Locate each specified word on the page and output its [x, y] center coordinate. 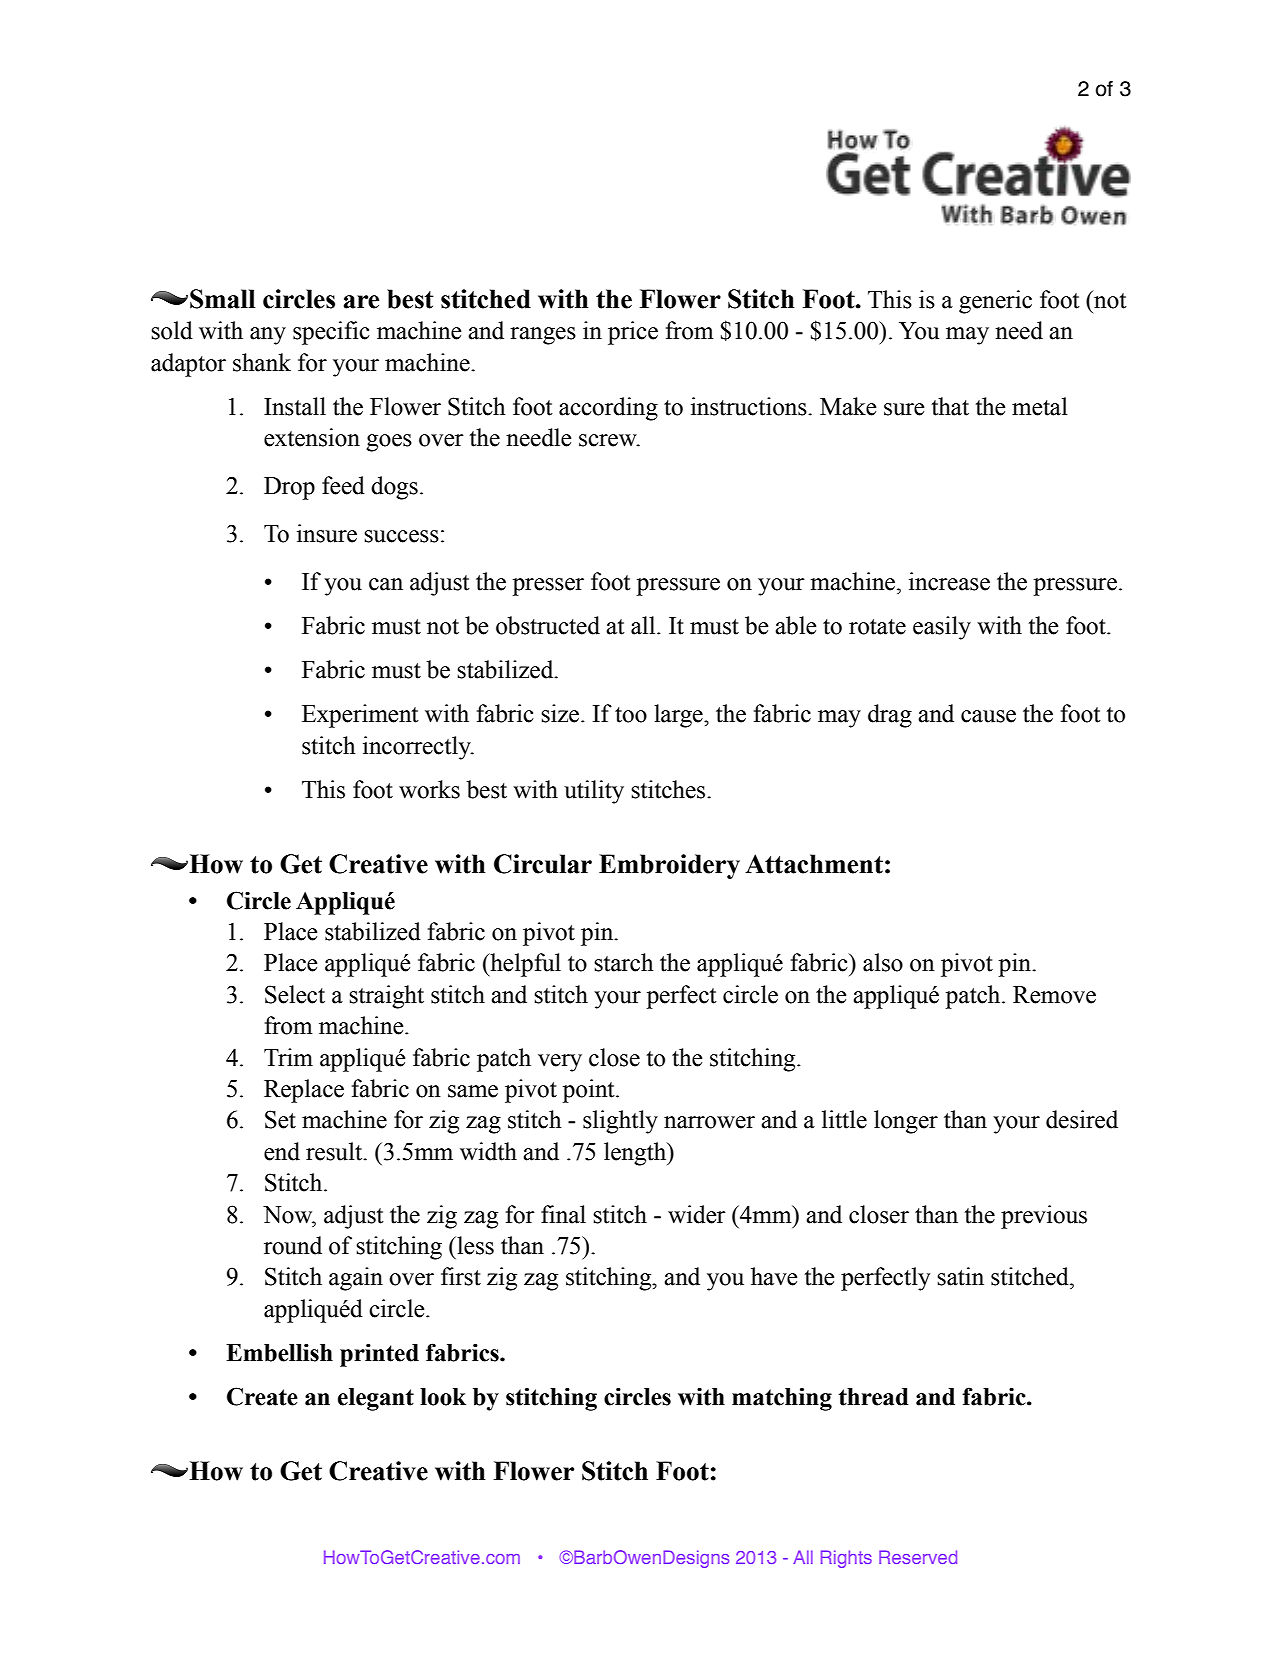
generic [995, 302]
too [631, 715]
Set [280, 1119]
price [633, 333]
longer [906, 1122]
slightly [620, 1122]
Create [262, 1396]
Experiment [360, 716]
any [268, 336]
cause [988, 716]
